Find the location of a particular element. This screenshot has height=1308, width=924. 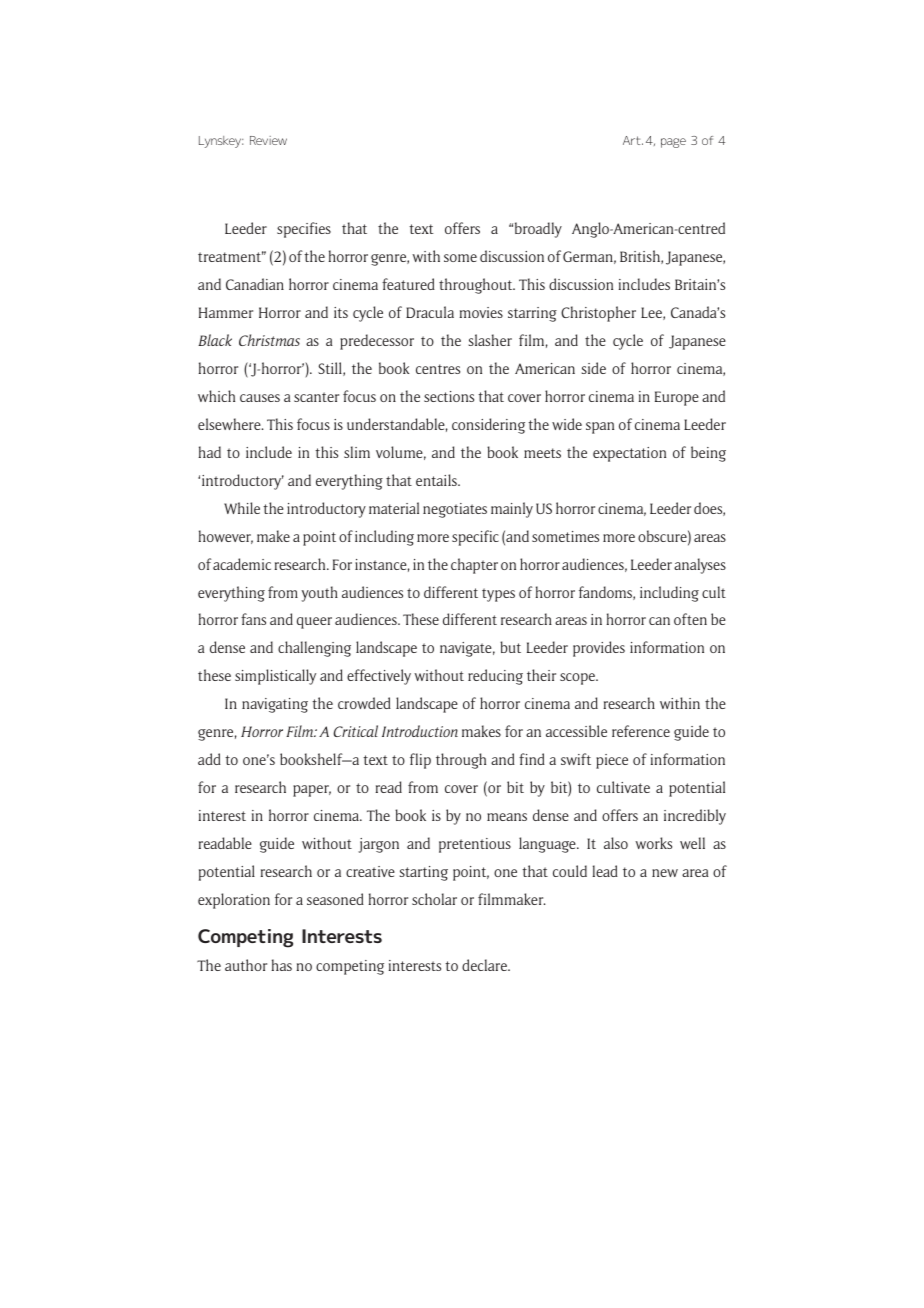

academic is located at coordinates (242, 564).
